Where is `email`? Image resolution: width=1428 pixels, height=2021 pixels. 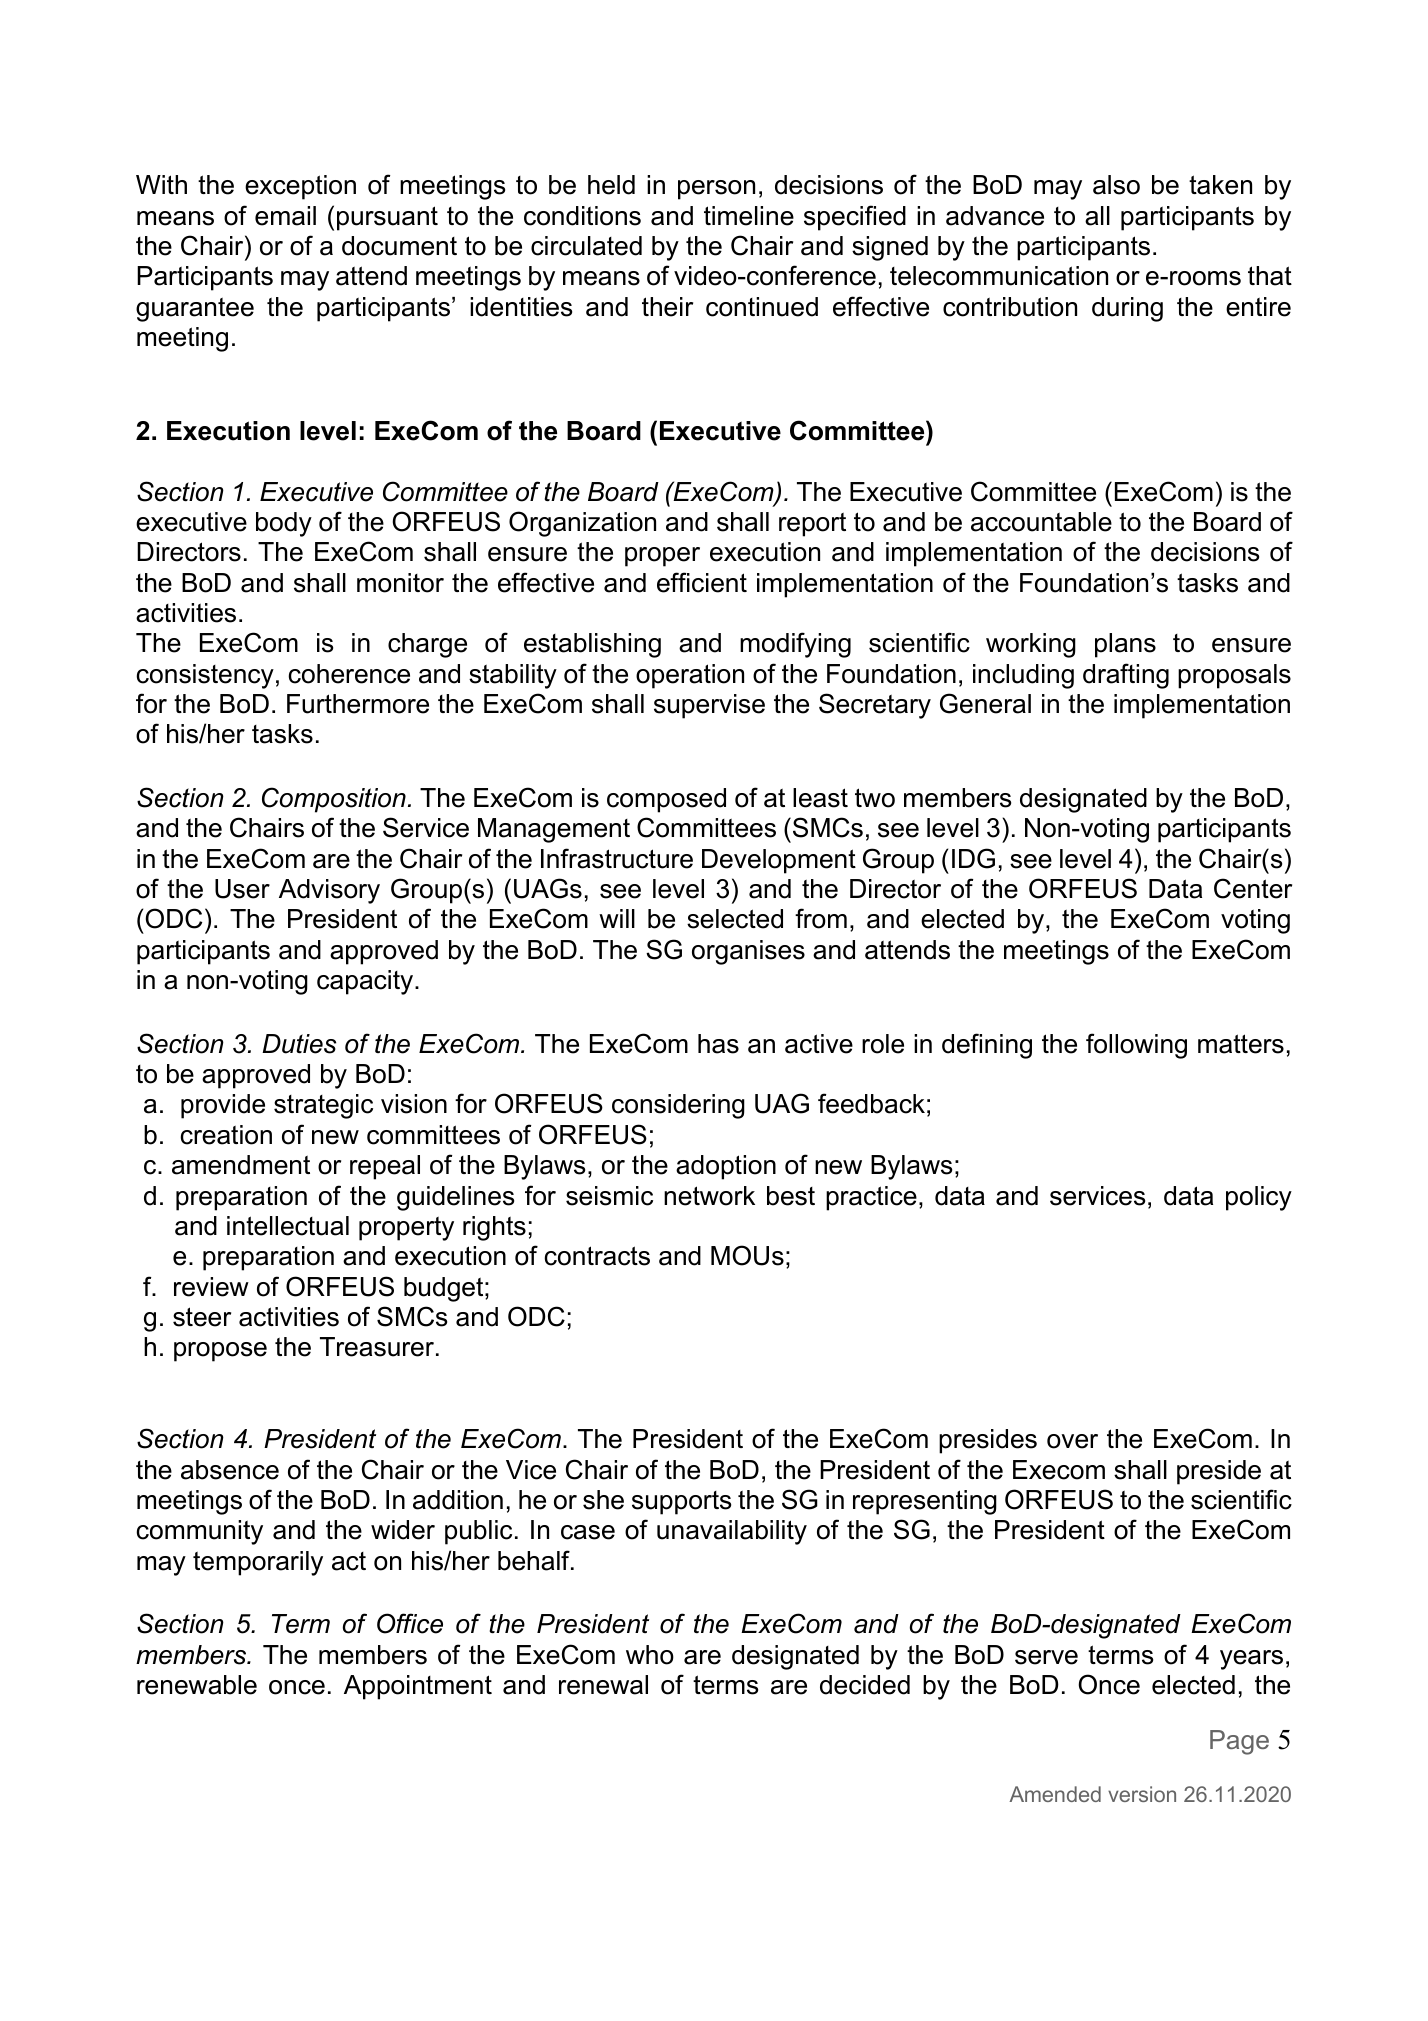 email is located at coordinates (285, 216).
